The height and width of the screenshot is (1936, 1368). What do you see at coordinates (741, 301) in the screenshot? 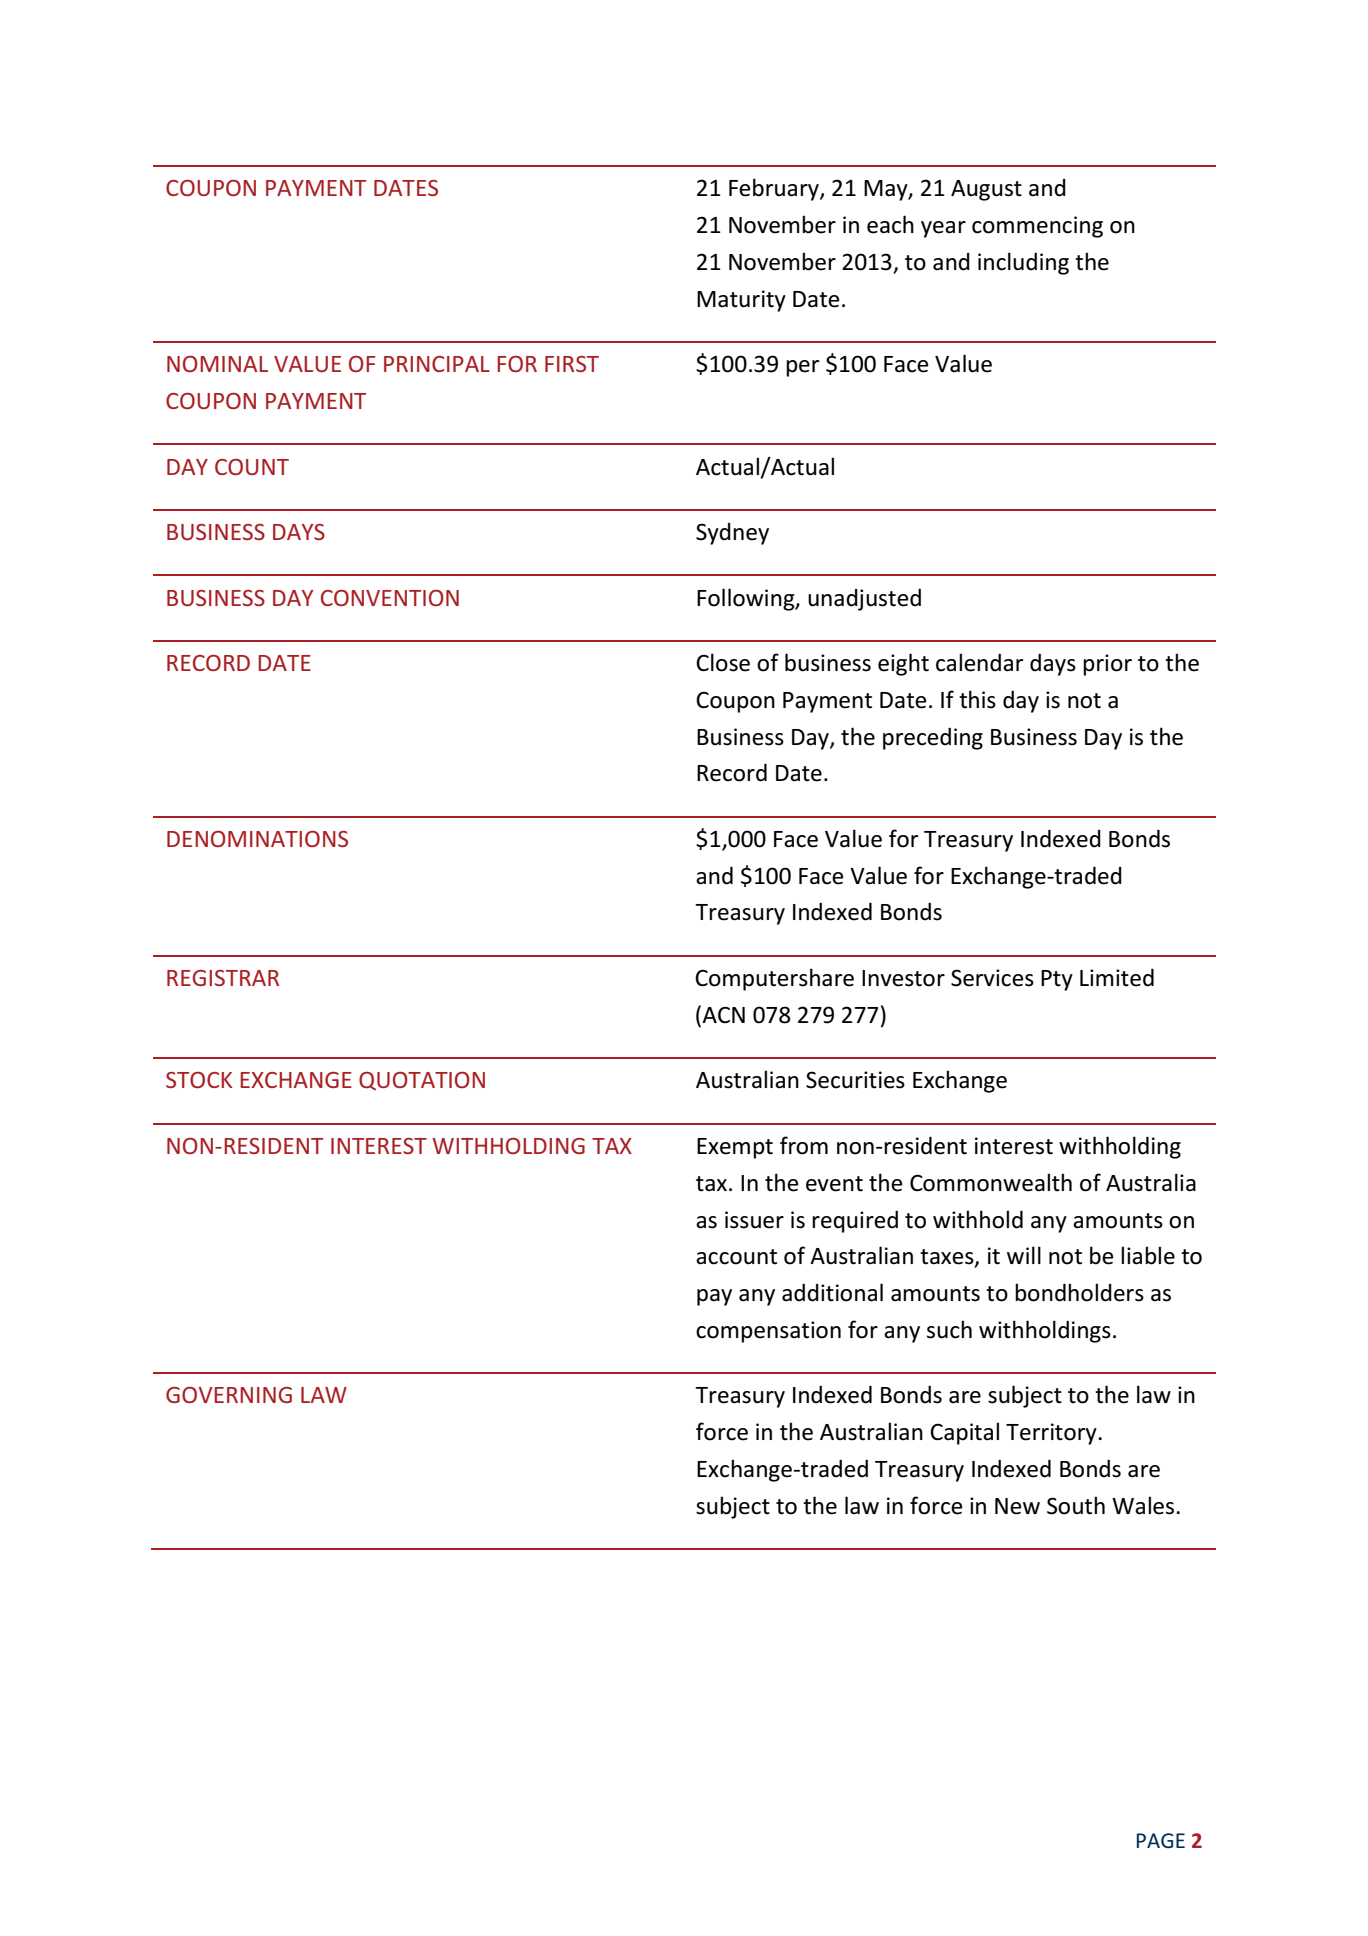
I see `Maturity` at bounding box center [741, 301].
